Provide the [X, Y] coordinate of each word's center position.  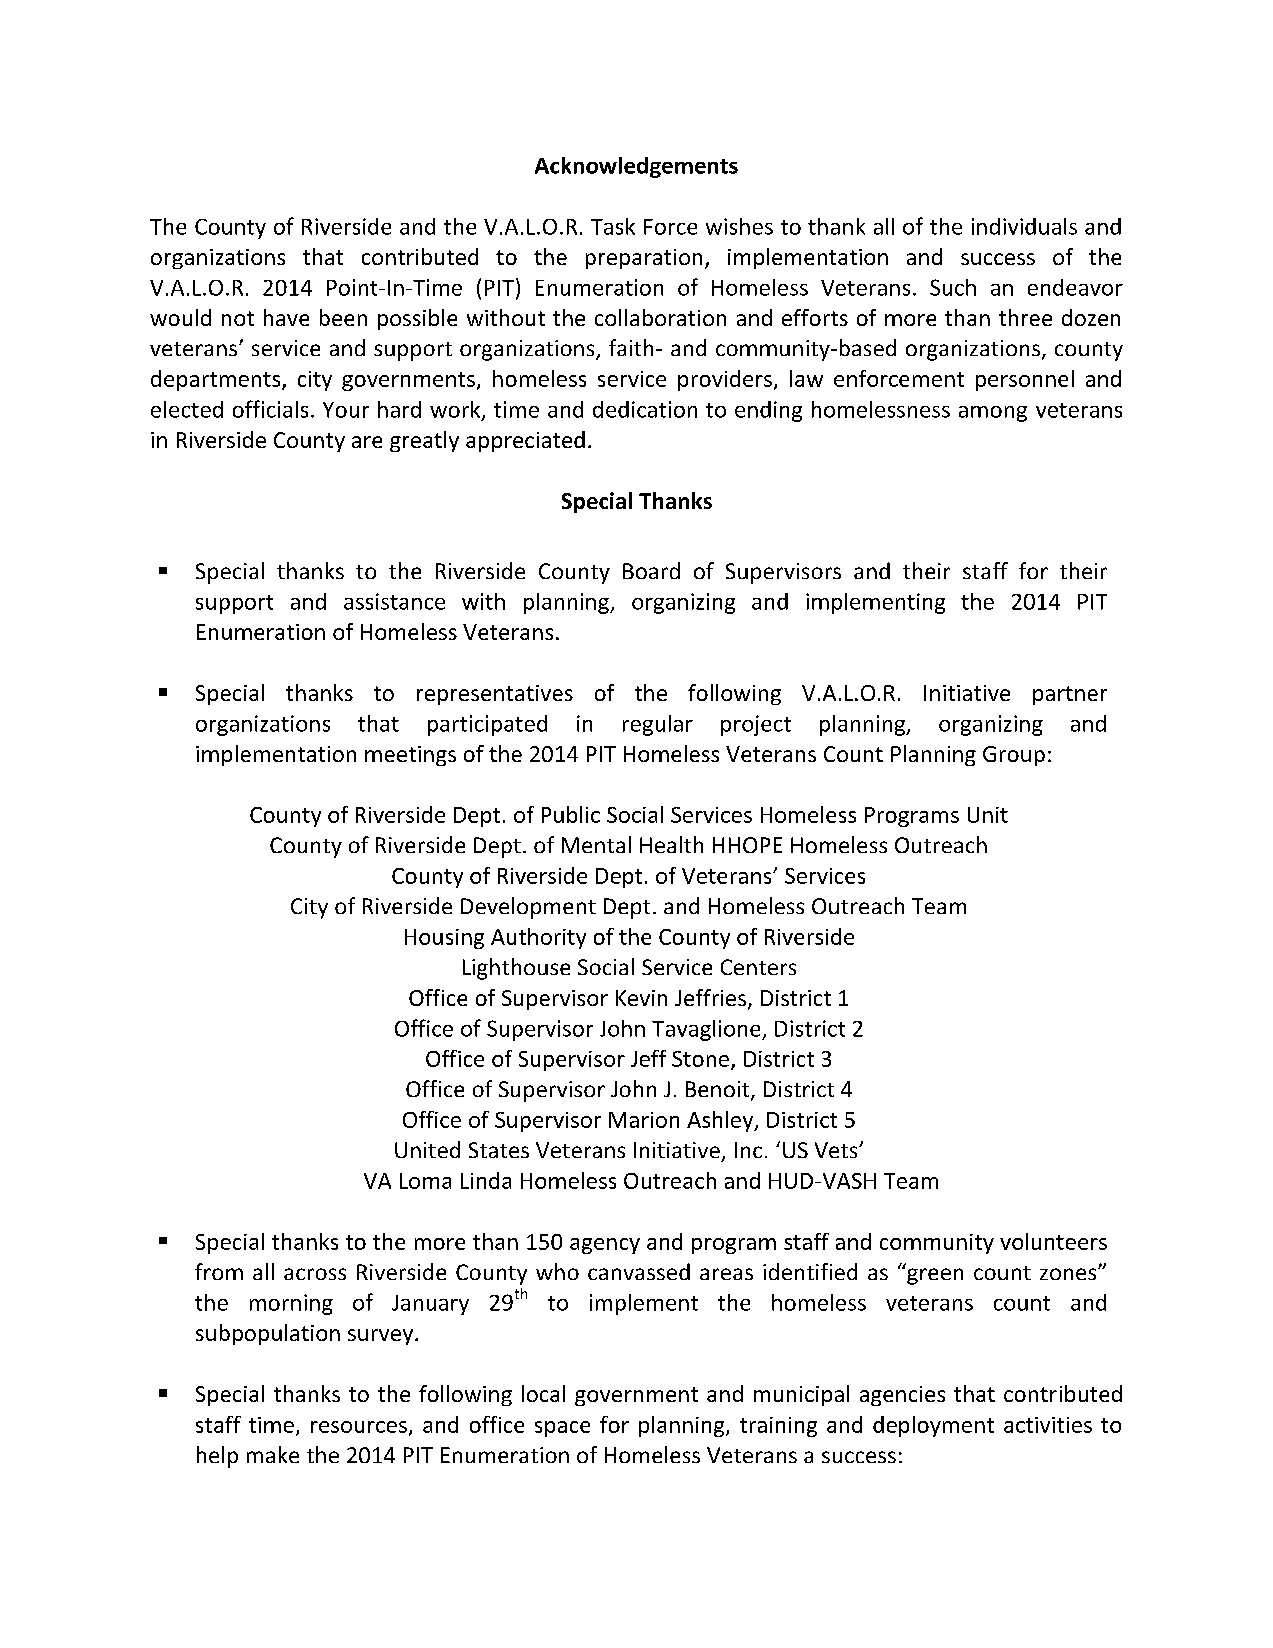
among [993, 414]
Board [651, 570]
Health [671, 844]
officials [270, 409]
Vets [837, 1150]
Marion [644, 1120]
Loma [425, 1181]
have [286, 317]
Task [613, 226]
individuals [1024, 226]
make [273, 1454]
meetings [410, 756]
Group [1014, 756]
